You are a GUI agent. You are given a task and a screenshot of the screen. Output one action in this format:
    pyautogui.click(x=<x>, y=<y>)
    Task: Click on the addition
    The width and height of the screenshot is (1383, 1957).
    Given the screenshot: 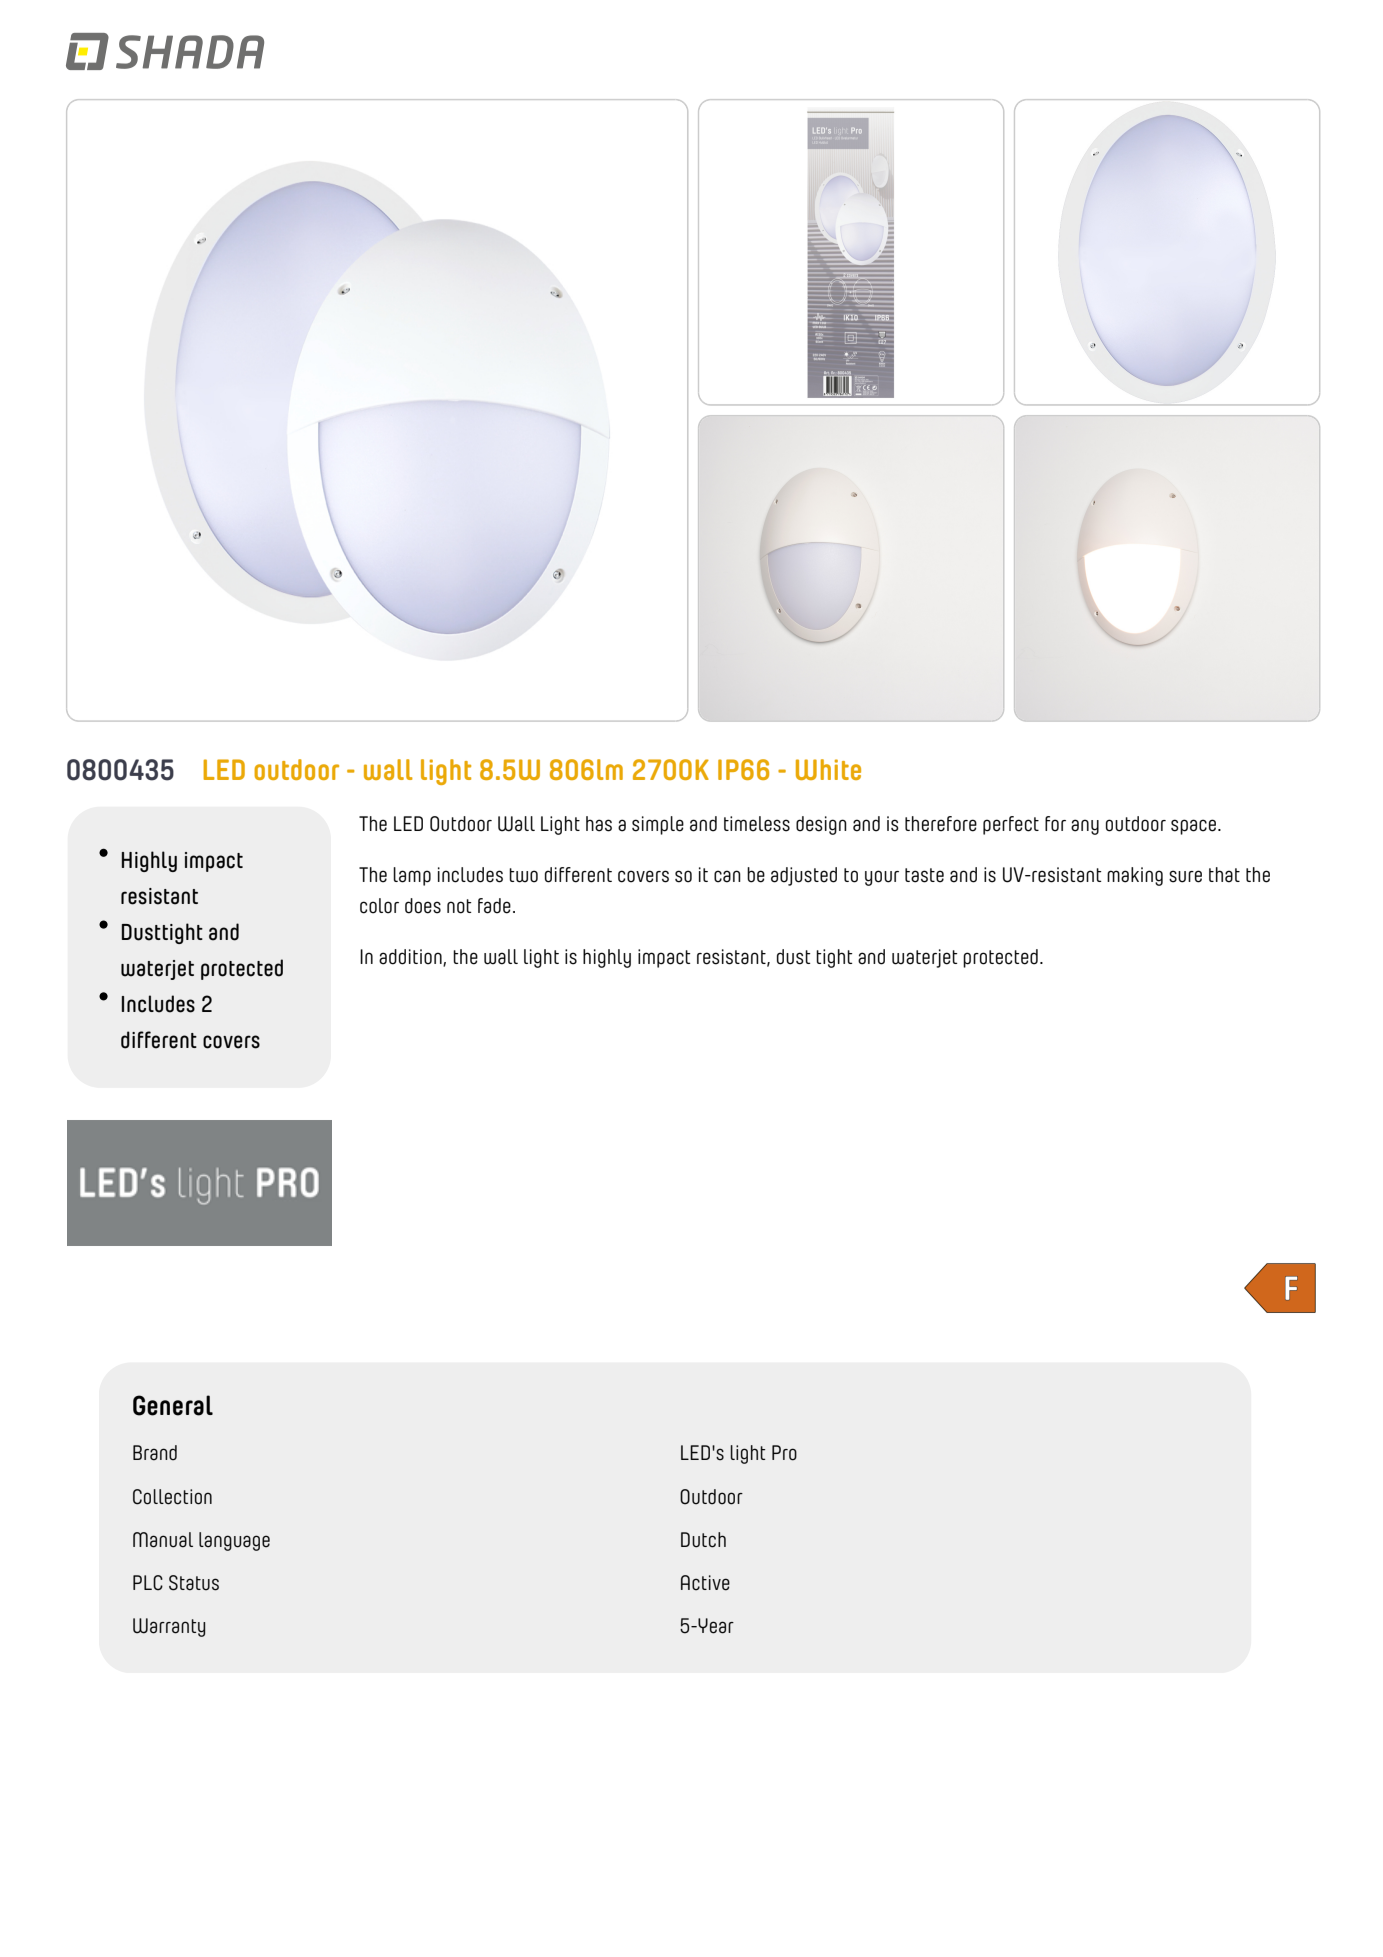 What is the action you would take?
    pyautogui.click(x=411, y=958)
